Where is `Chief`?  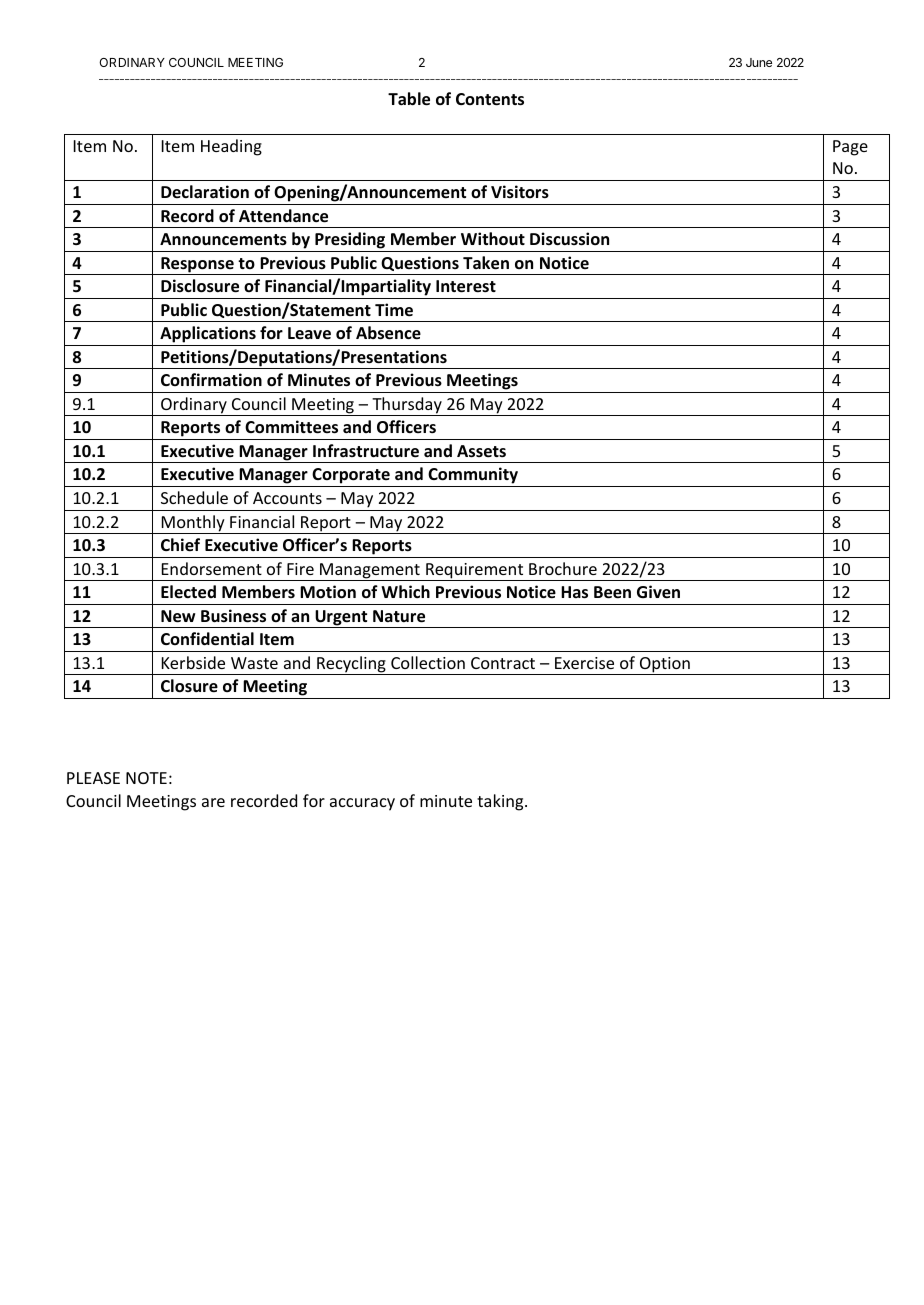
Chief is located at coordinates (180, 545).
